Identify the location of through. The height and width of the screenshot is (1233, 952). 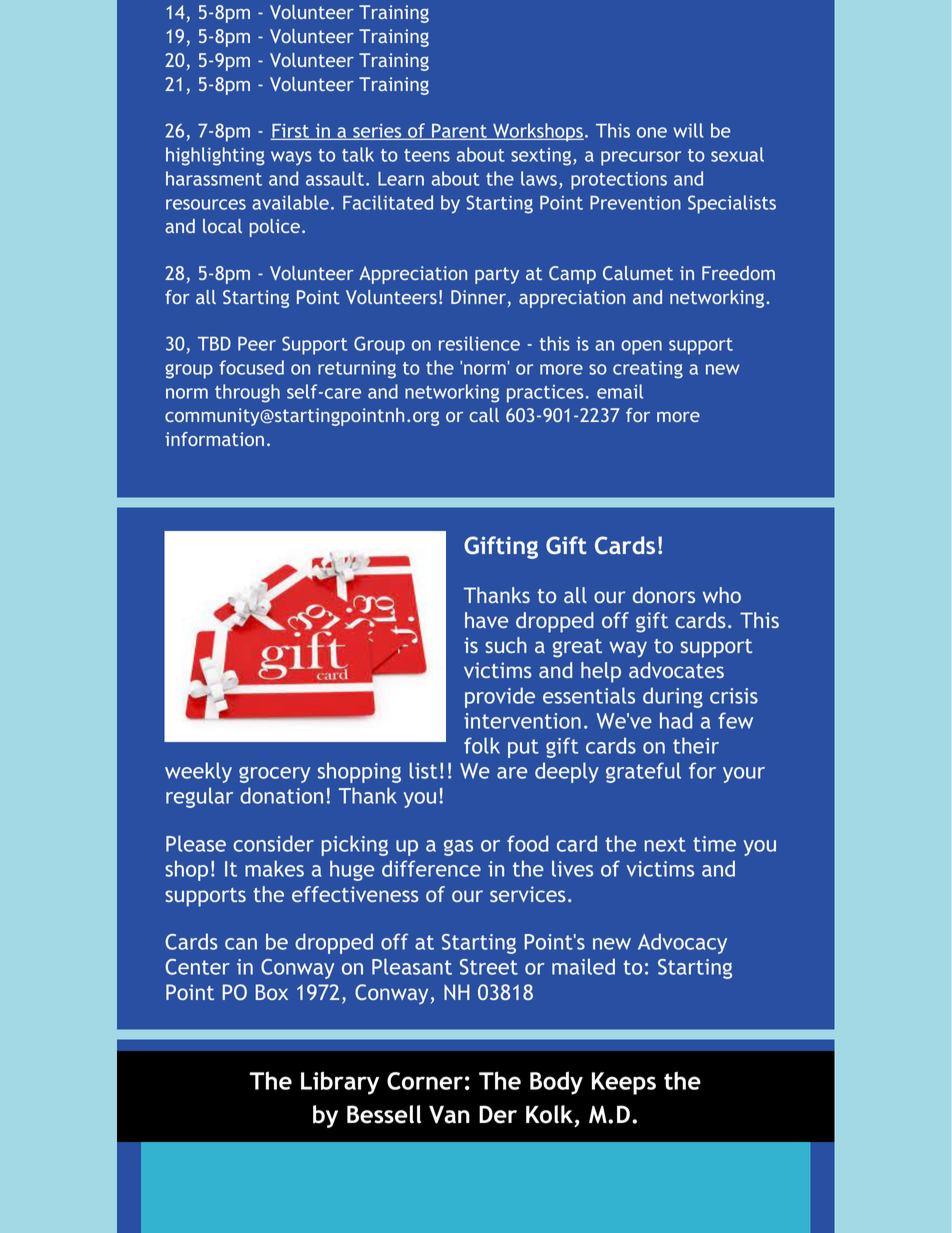
(247, 393).
